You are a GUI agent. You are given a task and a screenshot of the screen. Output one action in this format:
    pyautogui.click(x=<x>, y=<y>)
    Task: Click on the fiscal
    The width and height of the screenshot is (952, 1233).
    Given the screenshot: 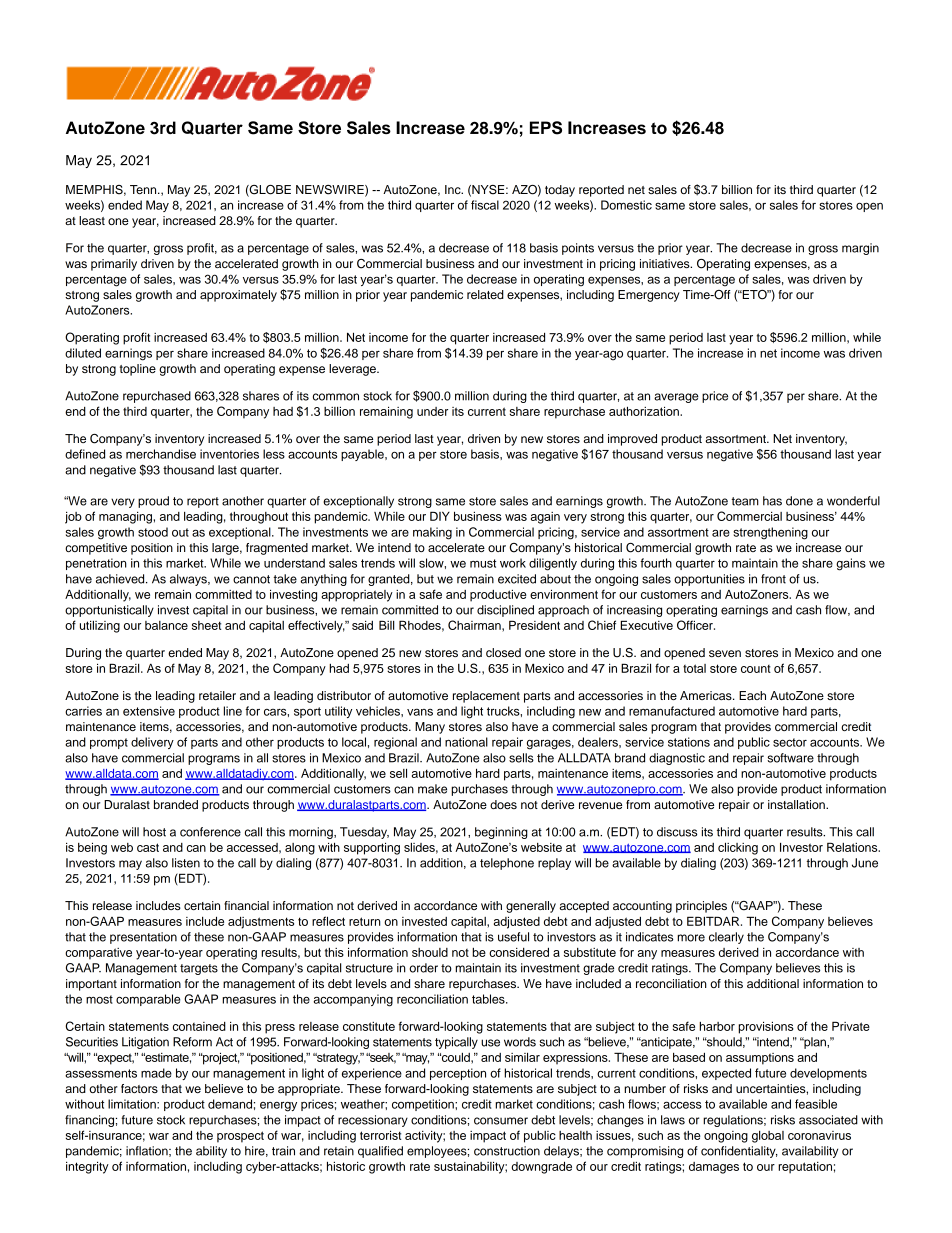 What is the action you would take?
    pyautogui.click(x=485, y=205)
